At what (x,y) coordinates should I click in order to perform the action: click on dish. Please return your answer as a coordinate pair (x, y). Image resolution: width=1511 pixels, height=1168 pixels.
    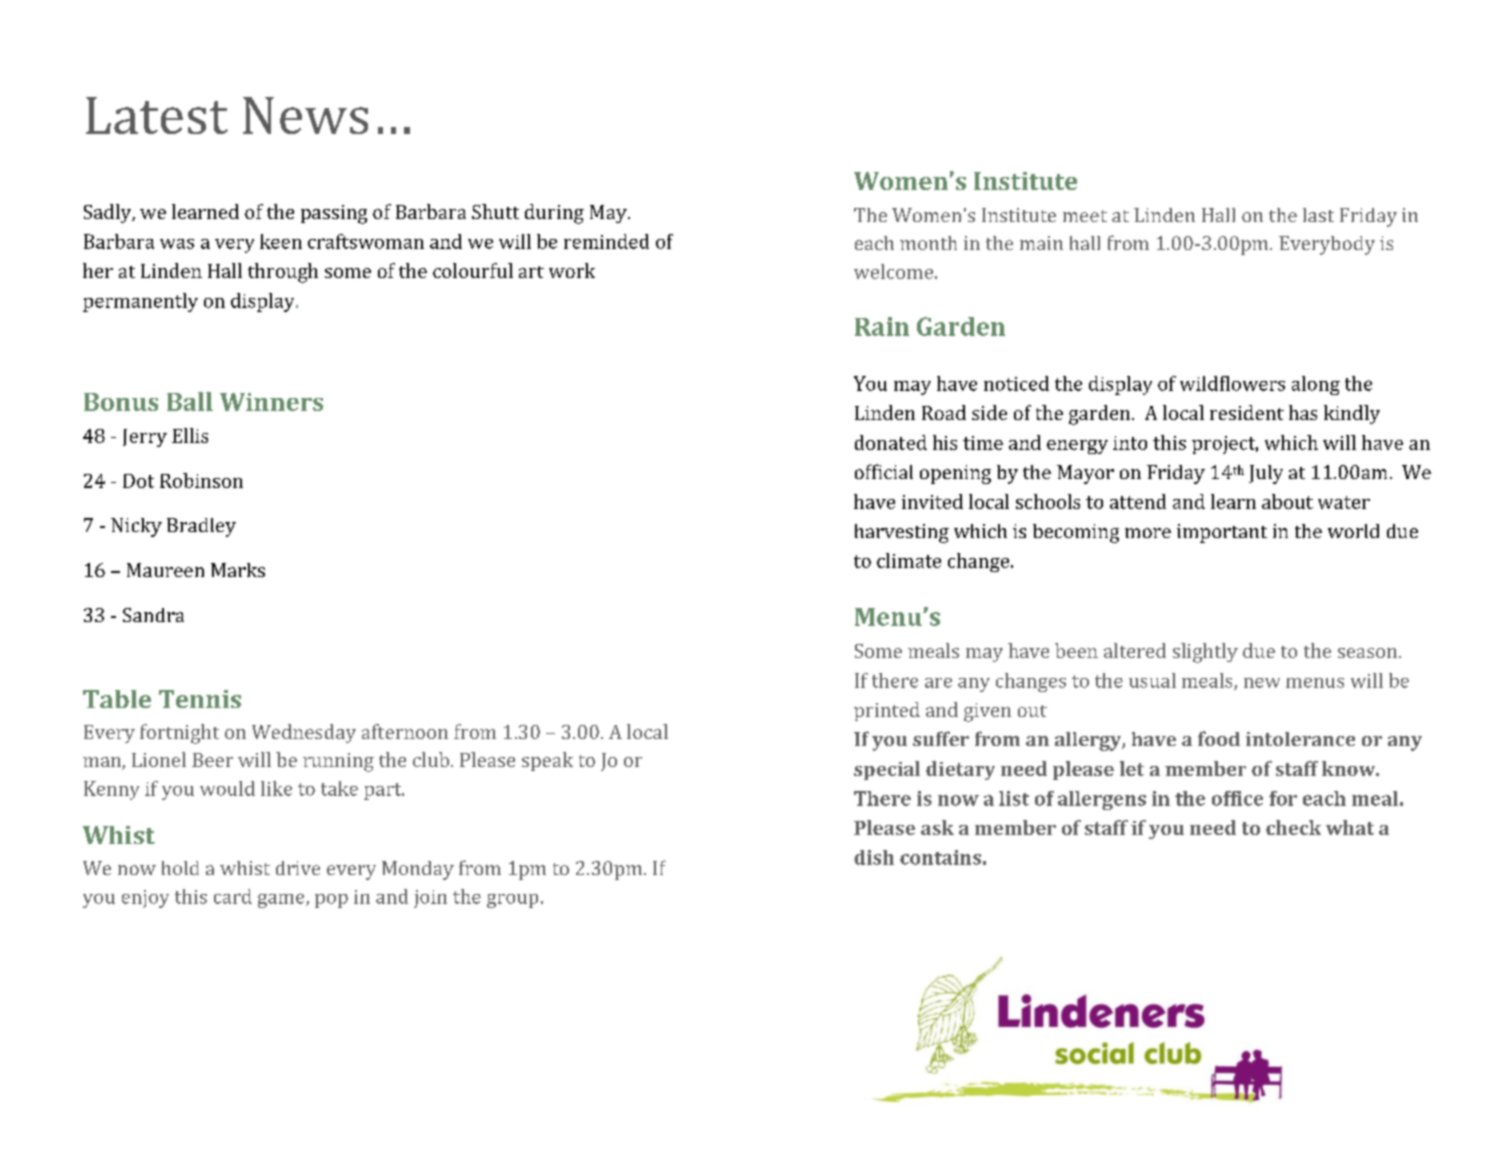
    Looking at the image, I should click on (874, 857).
